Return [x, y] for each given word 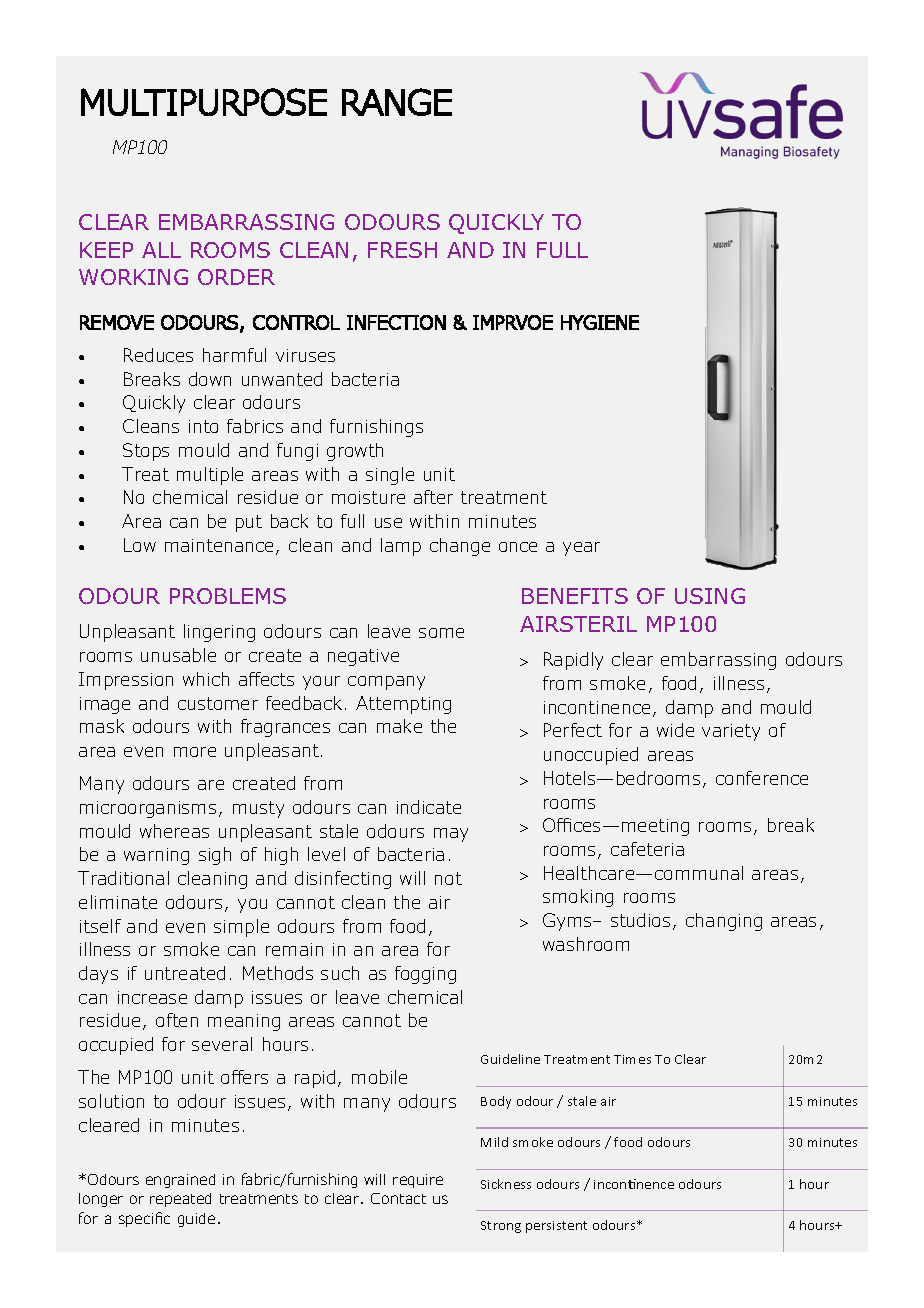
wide [675, 730]
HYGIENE [600, 322]
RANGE [397, 102]
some [441, 633]
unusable [178, 655]
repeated [180, 1200]
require [418, 1181]
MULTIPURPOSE [204, 102]
